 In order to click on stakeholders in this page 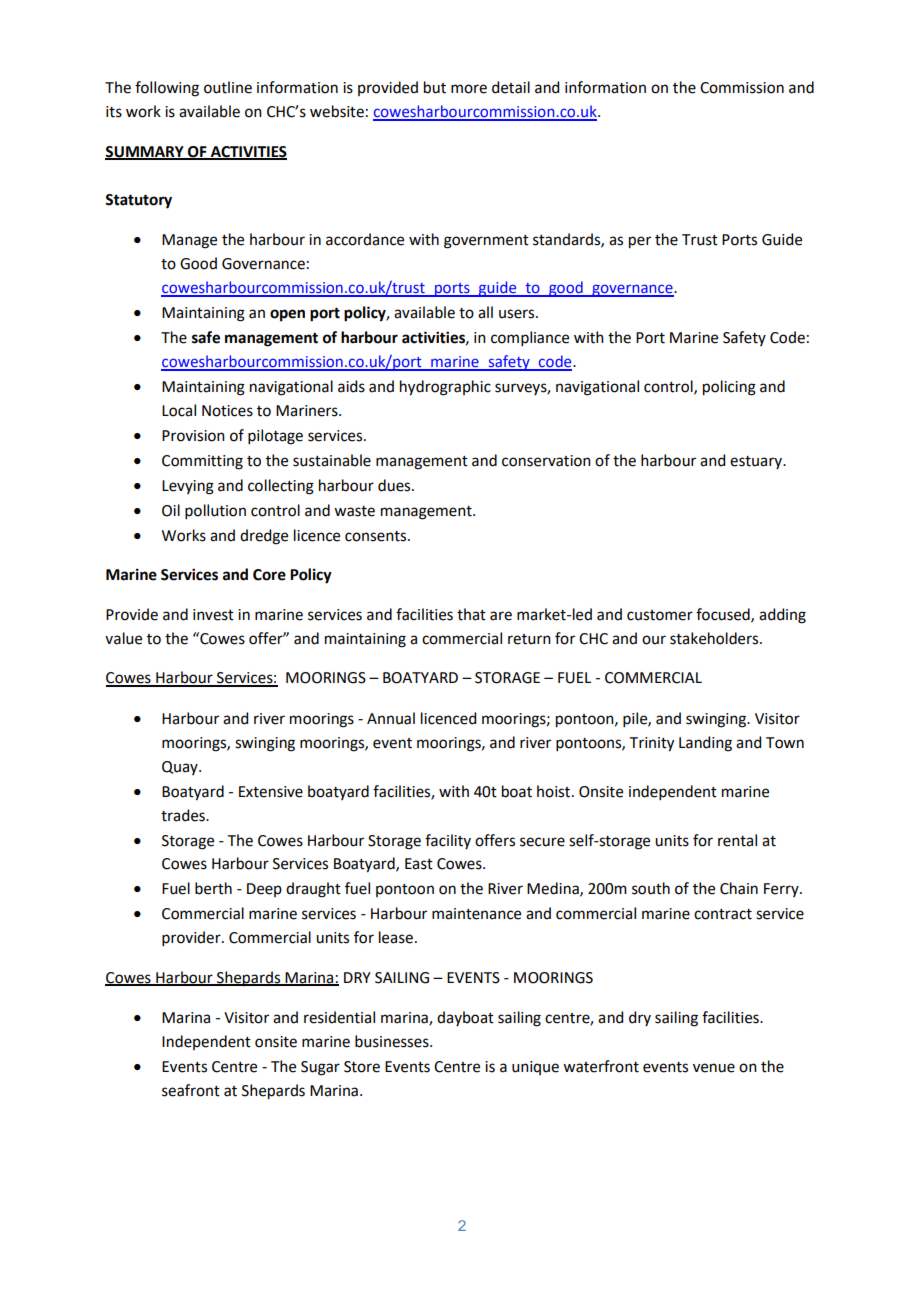, I will do `click(715, 638)`.
